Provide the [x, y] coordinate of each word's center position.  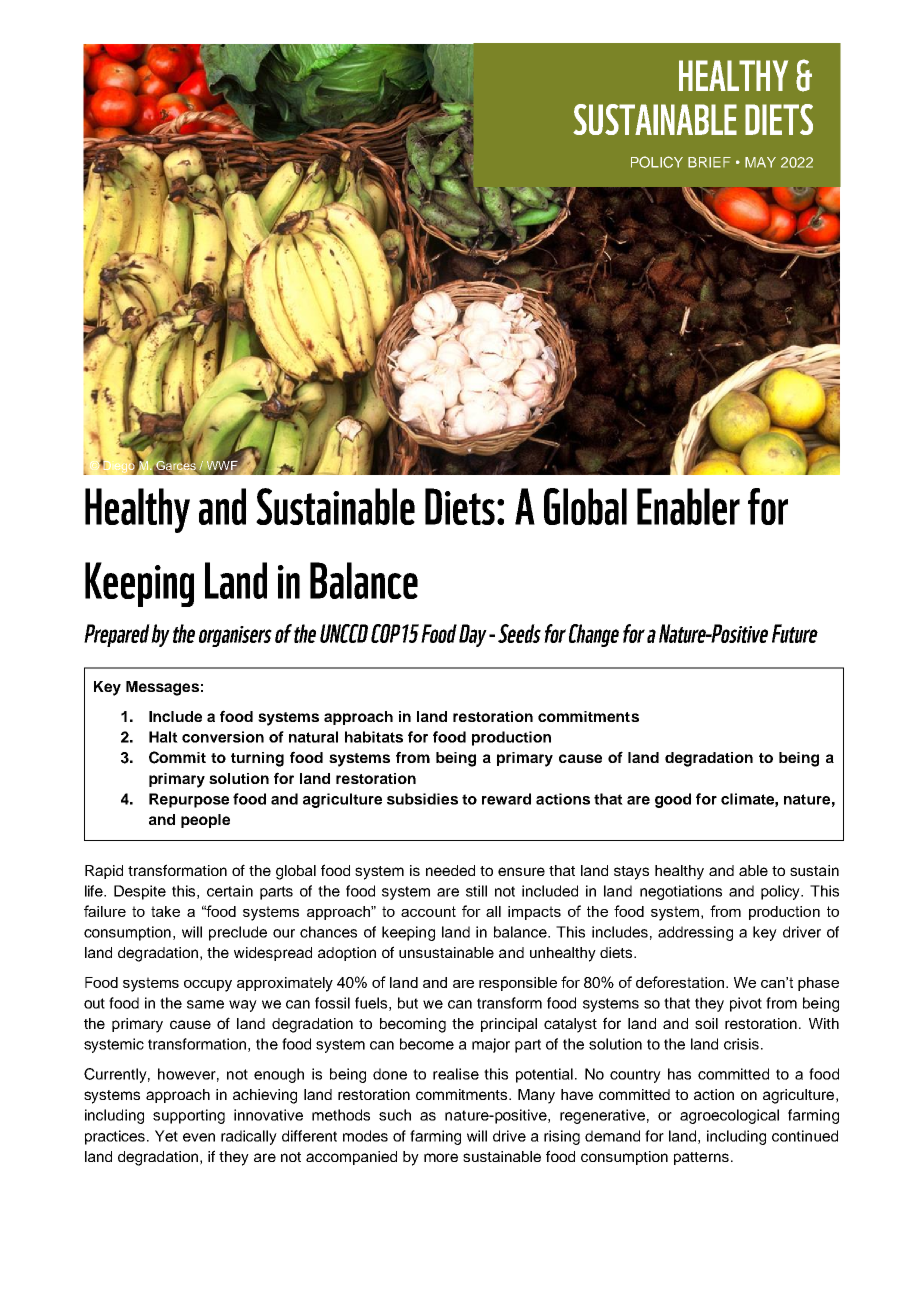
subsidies [422, 799]
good [673, 800]
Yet [166, 1136]
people [205, 821]
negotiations [681, 892]
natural [313, 737]
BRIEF [709, 162]
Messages [162, 688]
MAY [760, 162]
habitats [374, 737]
